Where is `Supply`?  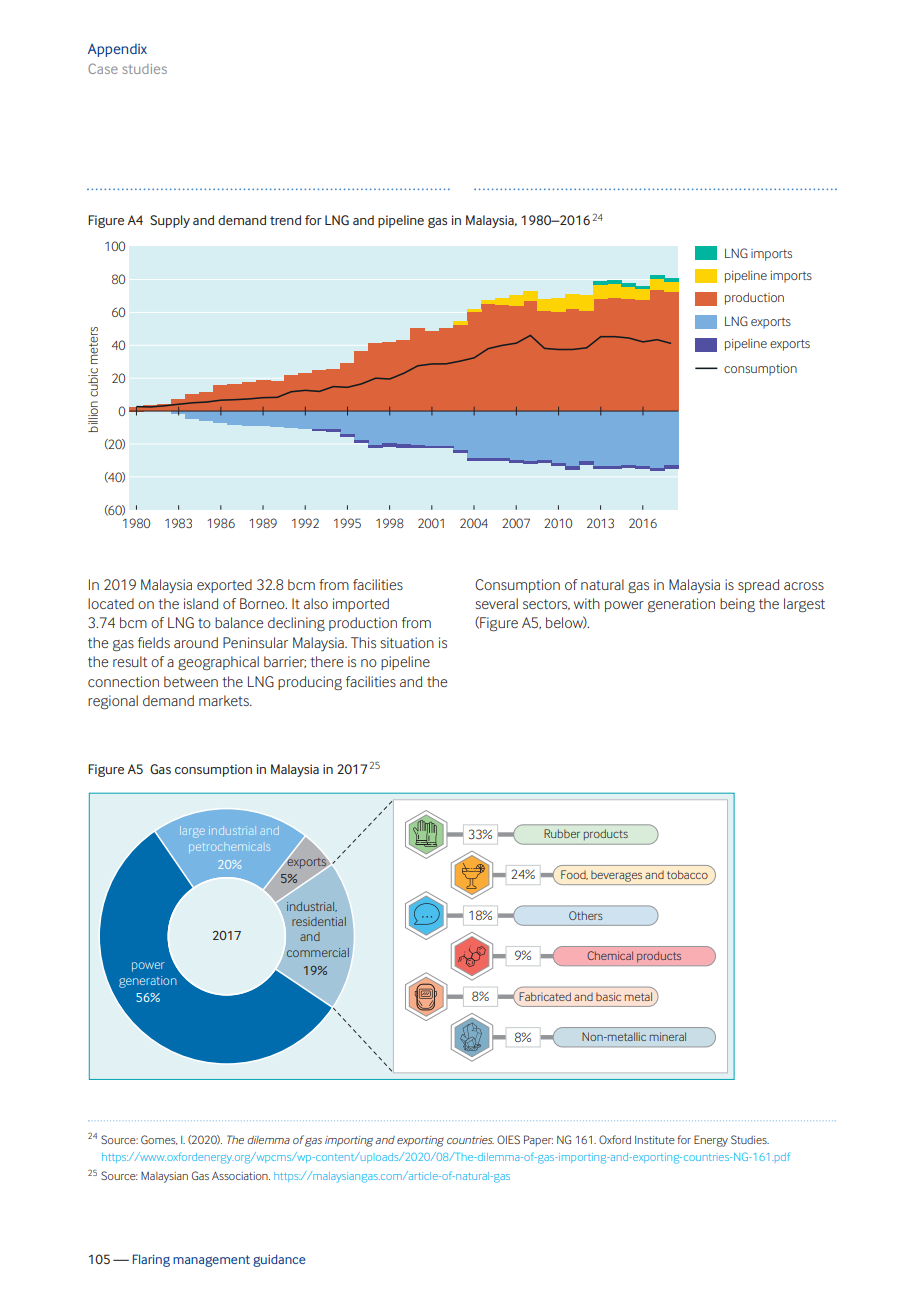 Supply is located at coordinates (170, 221).
